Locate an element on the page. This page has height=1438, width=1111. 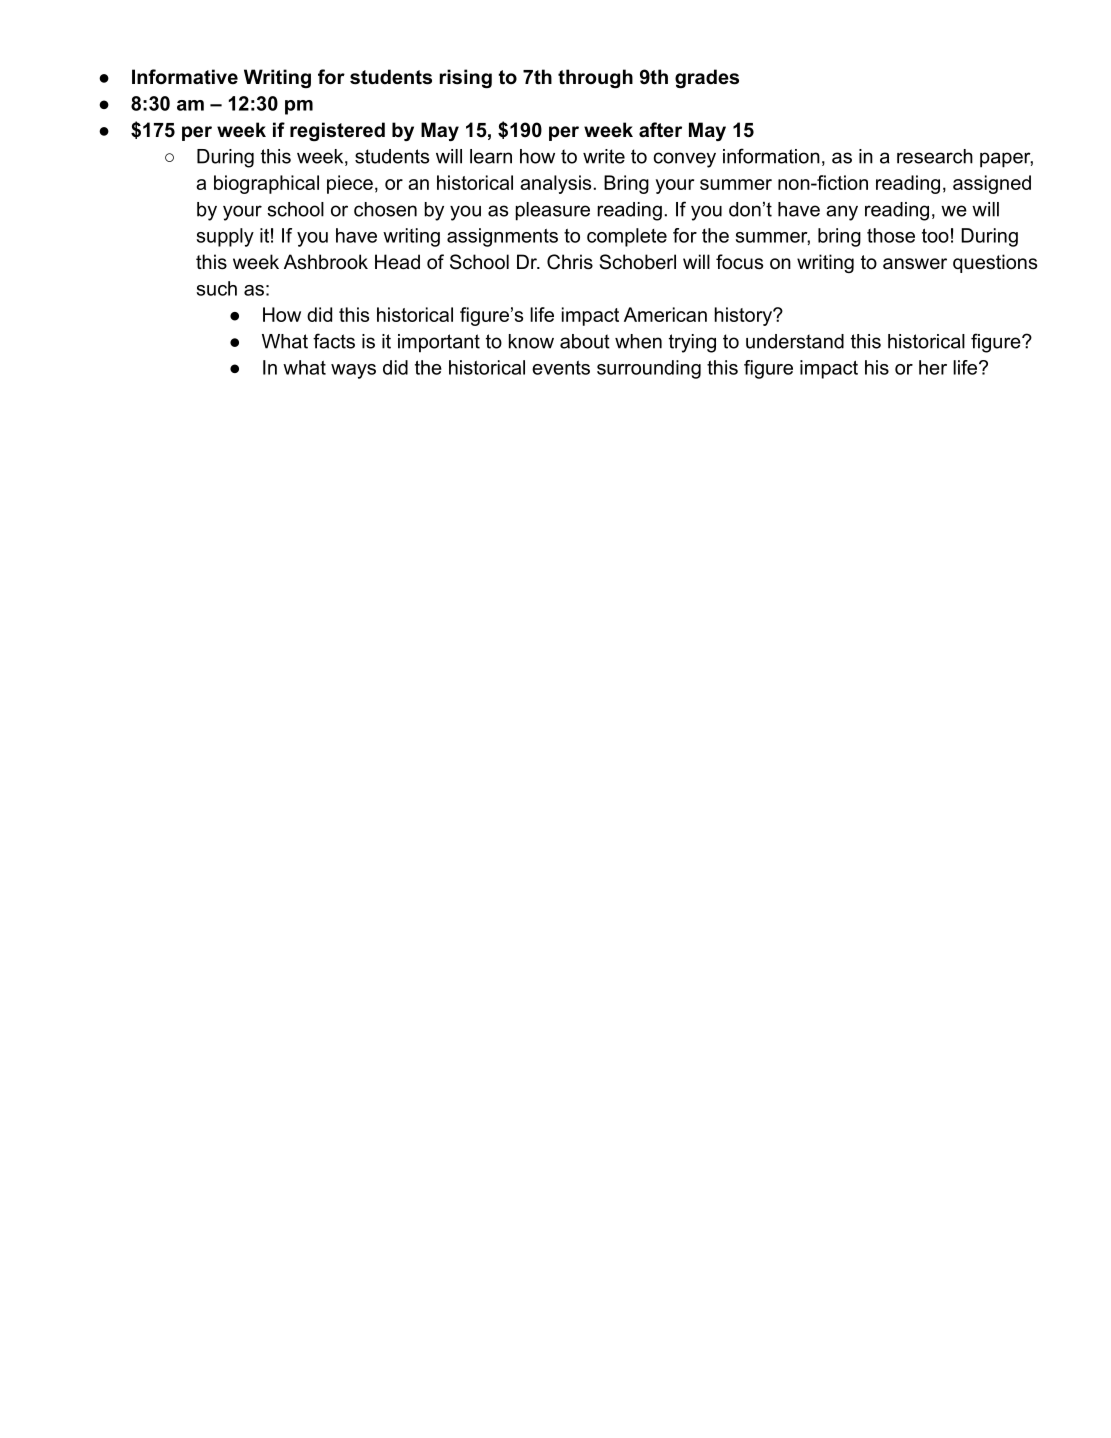
pleasure is located at coordinates (553, 211).
